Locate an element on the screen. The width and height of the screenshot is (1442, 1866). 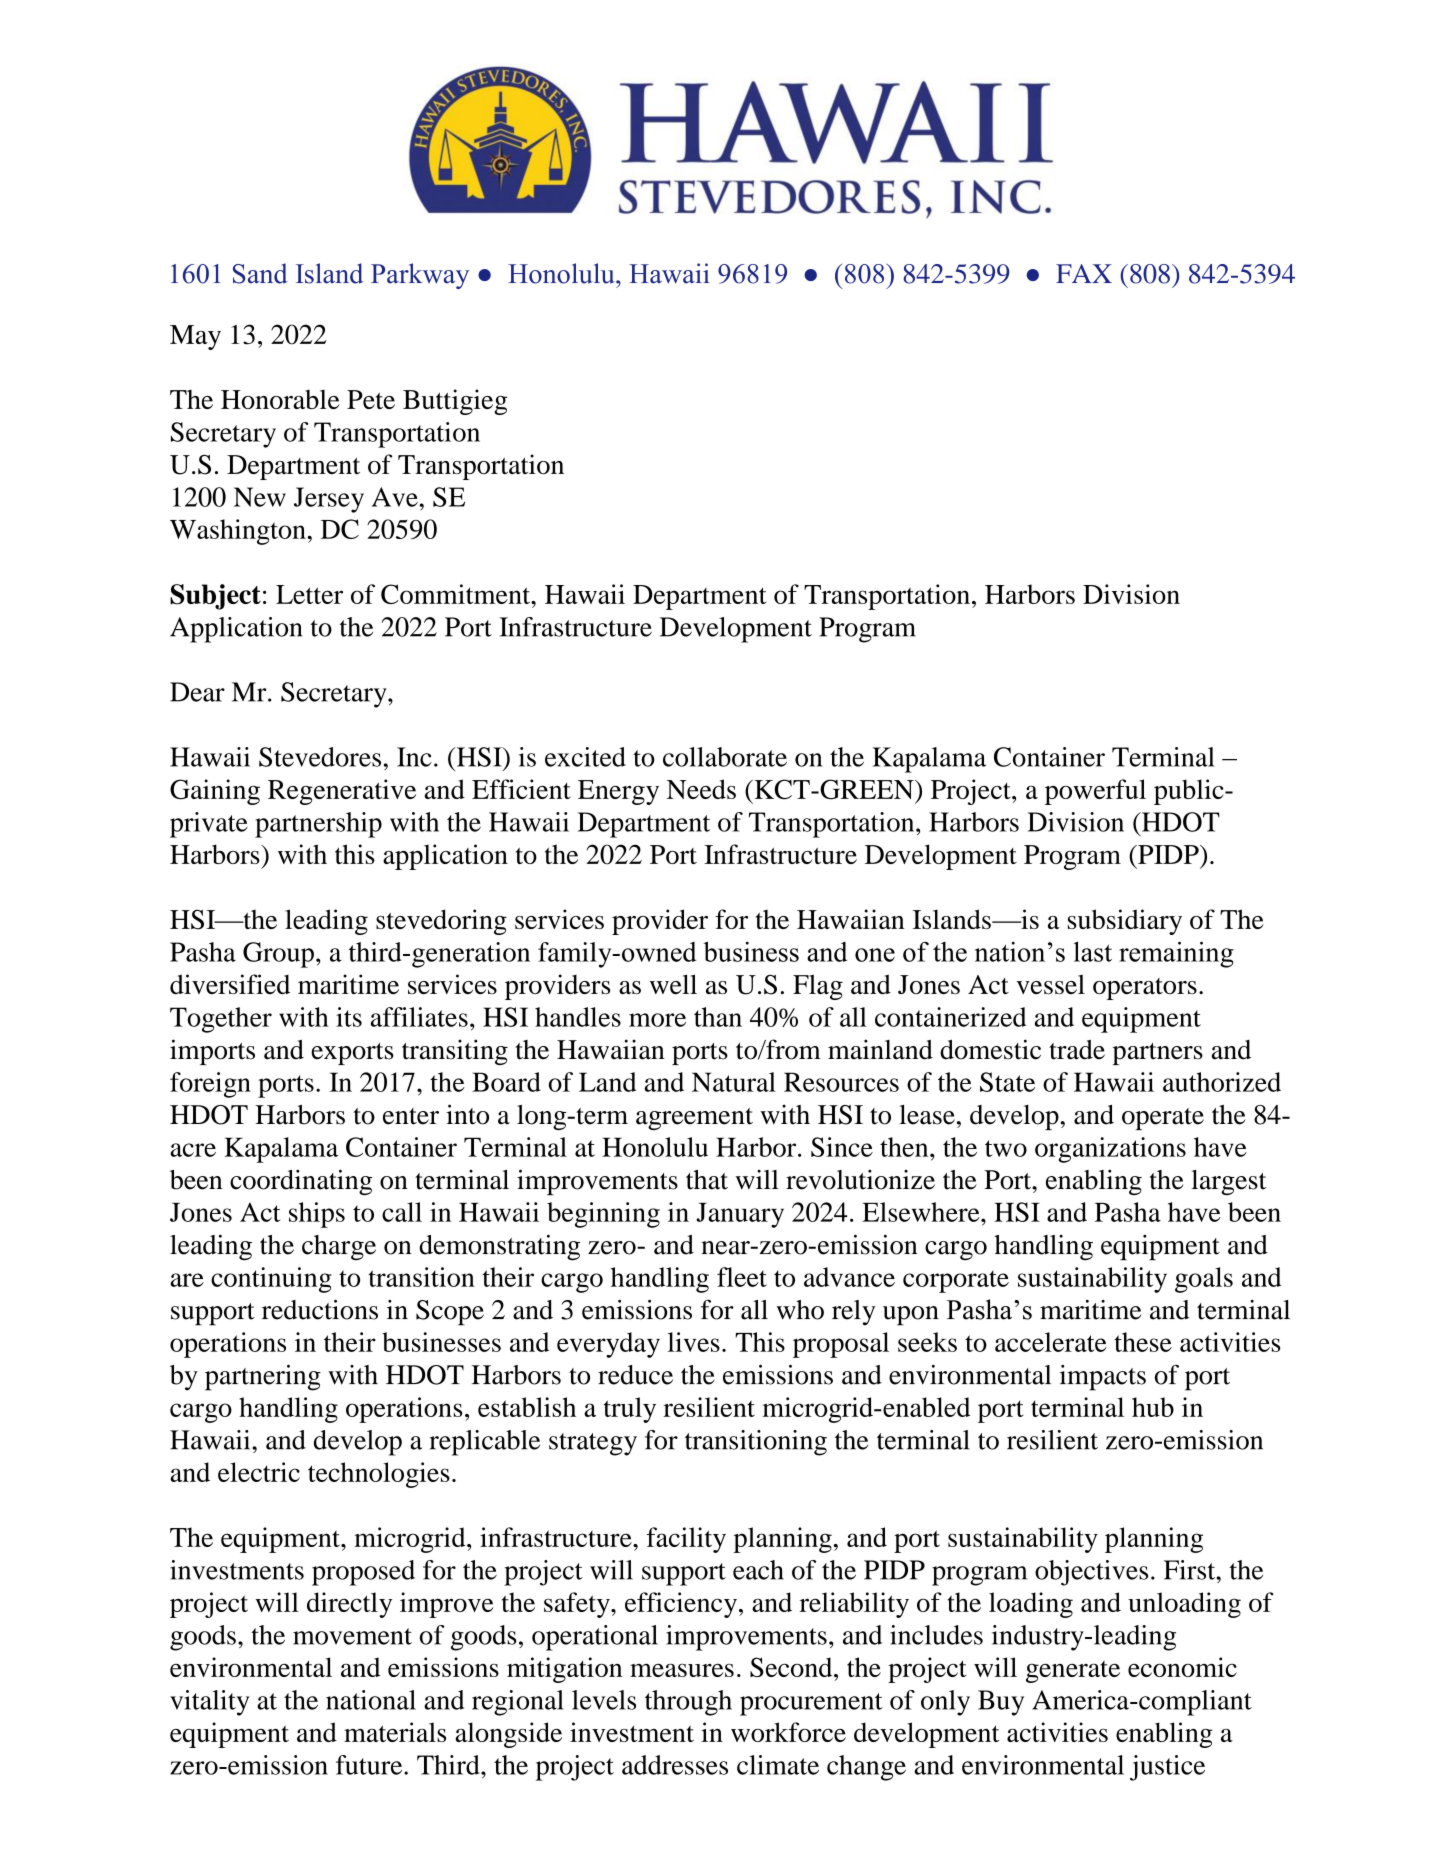
trade is located at coordinates (1077, 1050).
